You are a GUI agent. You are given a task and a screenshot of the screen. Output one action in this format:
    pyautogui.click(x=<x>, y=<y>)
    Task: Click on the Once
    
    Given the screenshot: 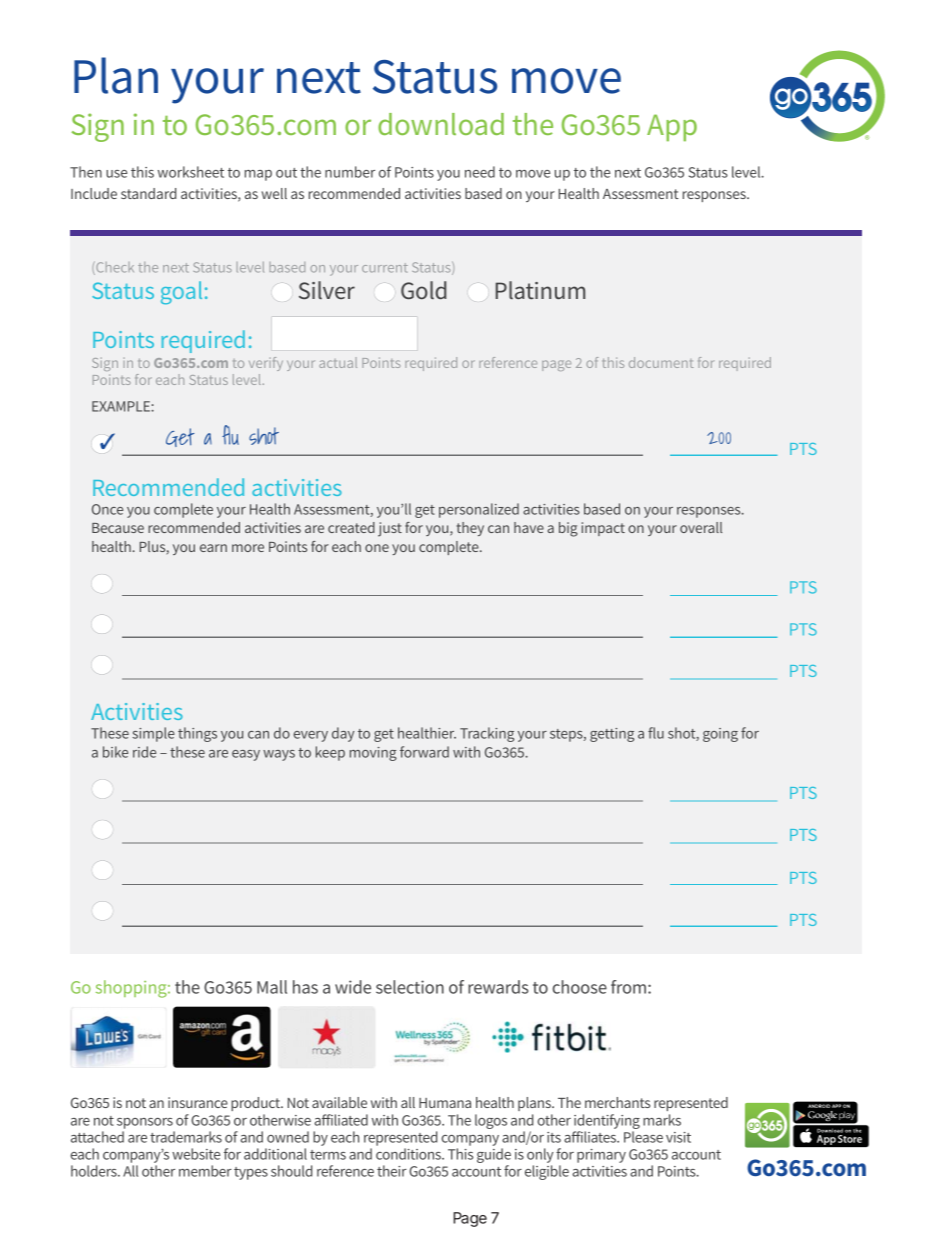 What is the action you would take?
    pyautogui.click(x=107, y=509)
